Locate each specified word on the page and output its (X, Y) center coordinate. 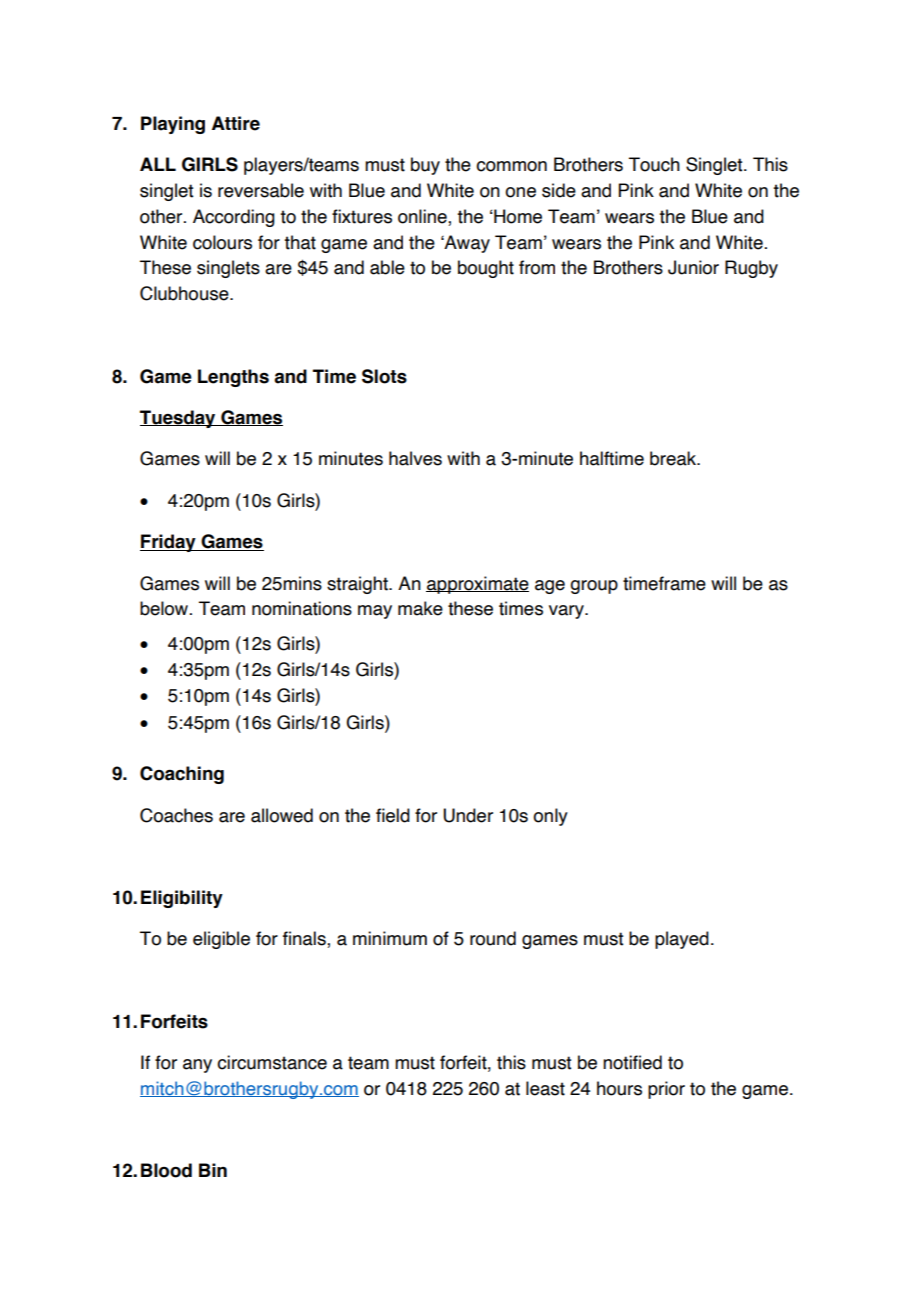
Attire (236, 123)
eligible (221, 940)
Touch (654, 164)
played (682, 940)
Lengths (233, 378)
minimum (390, 938)
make (420, 608)
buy (425, 166)
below (165, 608)
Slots (384, 376)
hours (619, 1088)
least (545, 1088)
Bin (213, 1170)
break (674, 458)
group (594, 587)
